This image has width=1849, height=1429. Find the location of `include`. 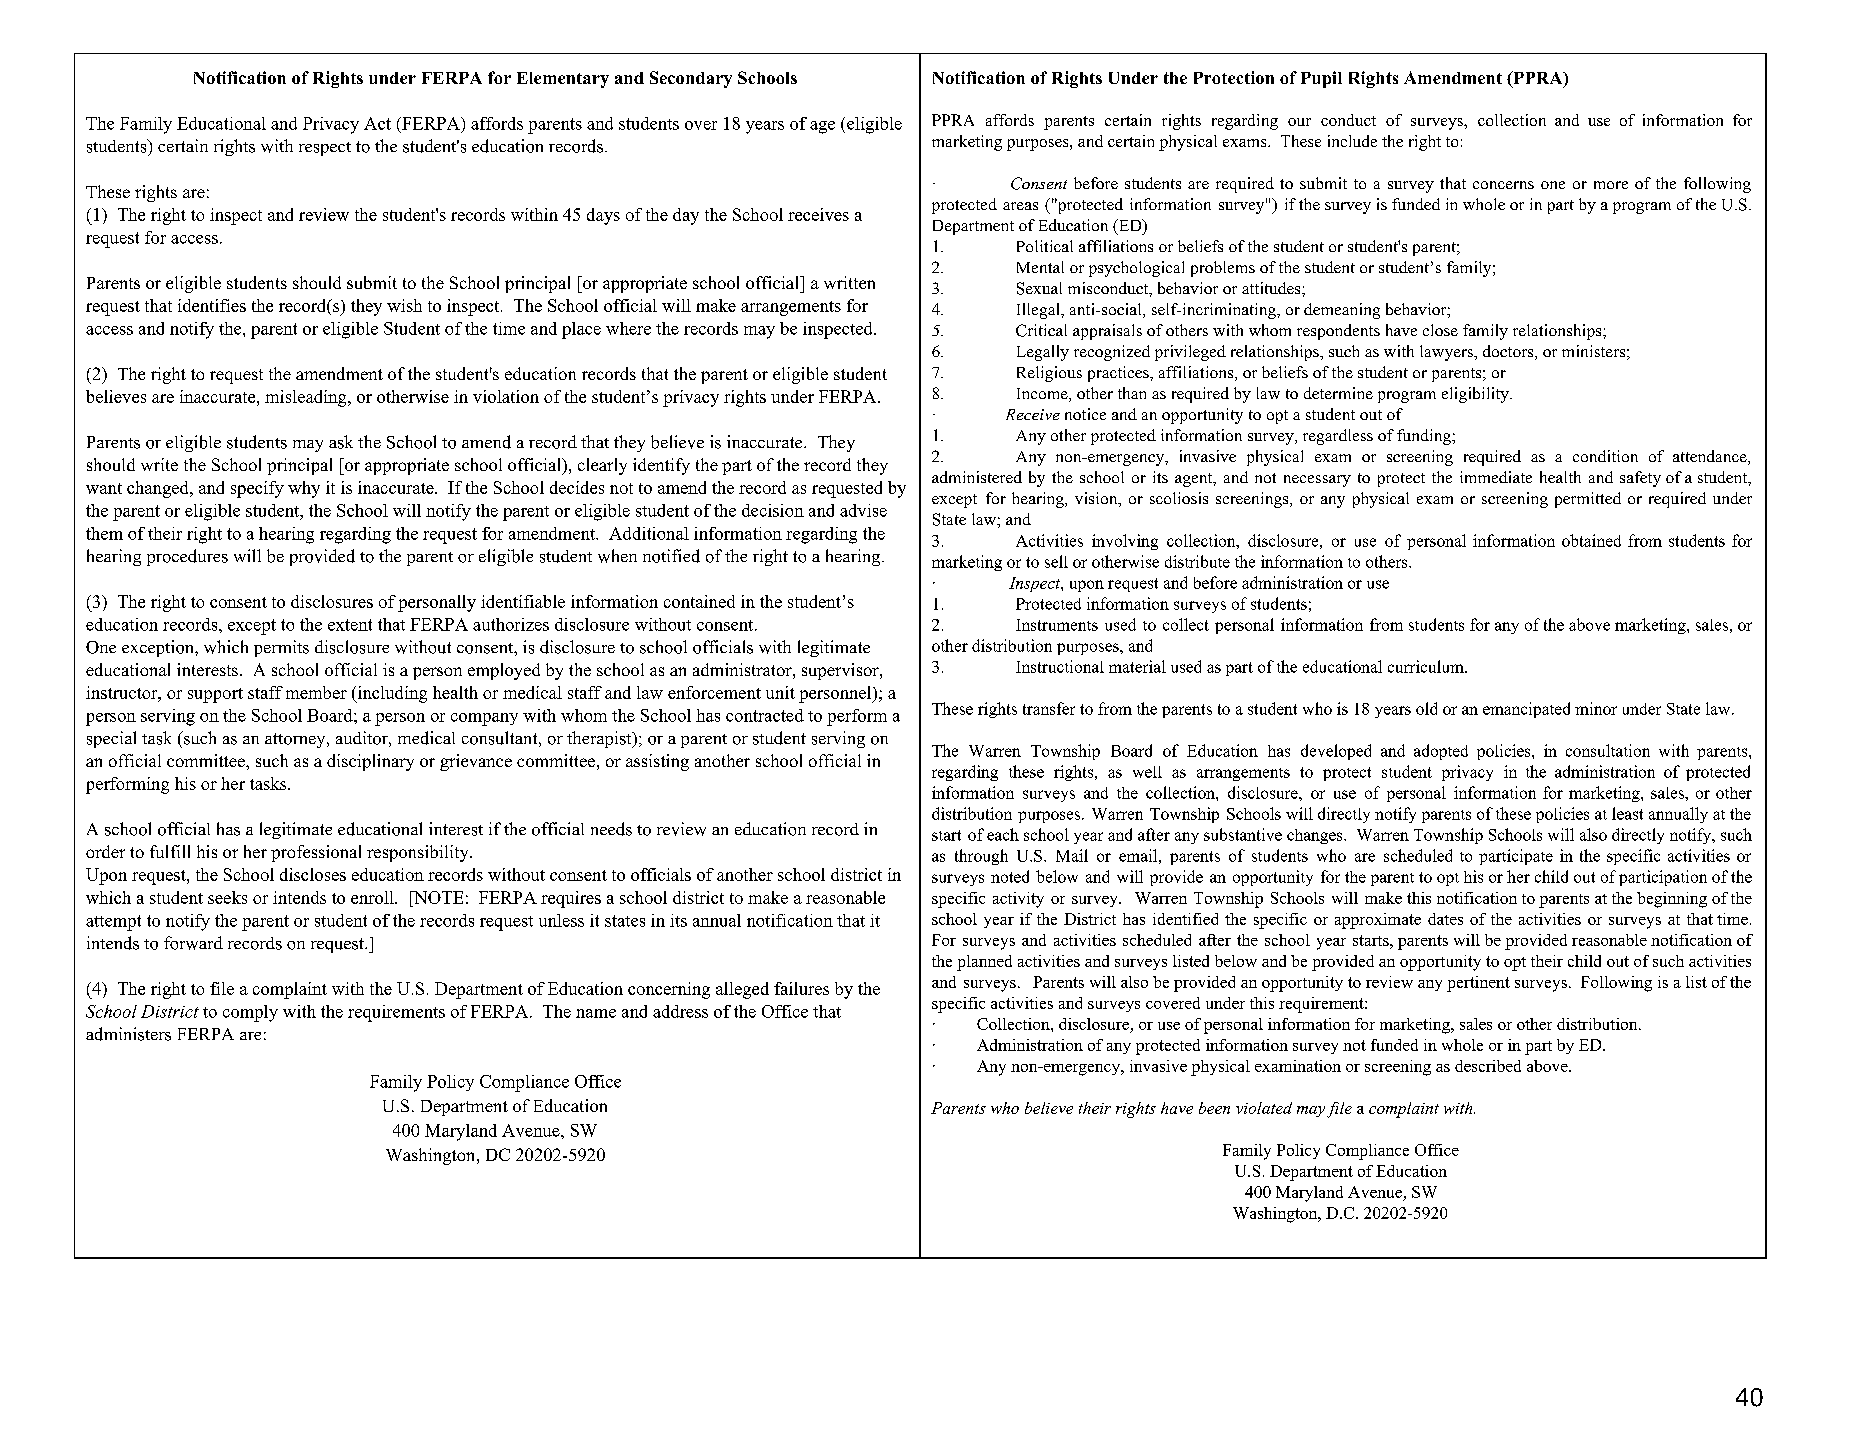

include is located at coordinates (1352, 141).
